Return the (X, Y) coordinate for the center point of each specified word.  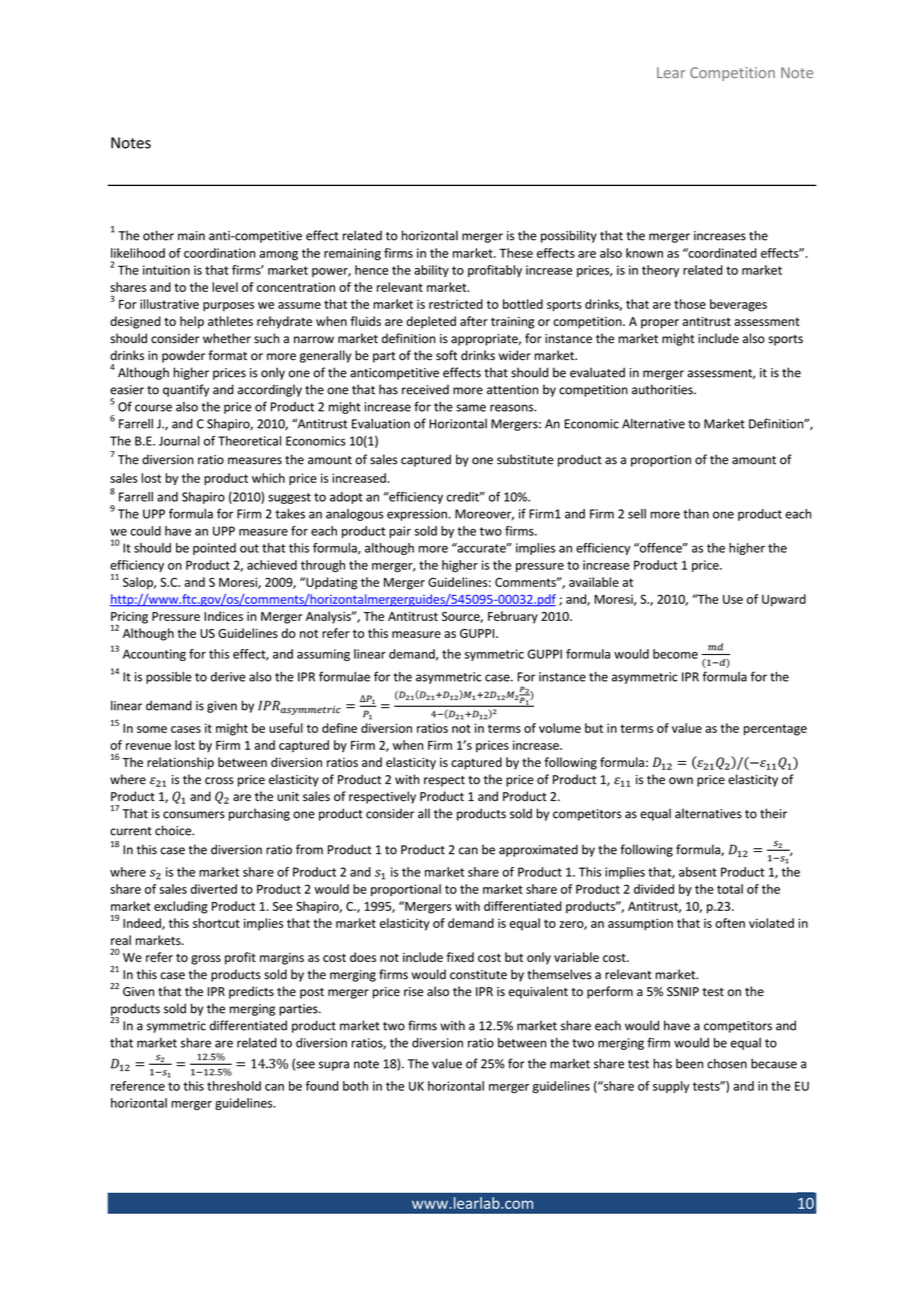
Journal (179, 441)
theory (660, 271)
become (675, 654)
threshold (234, 1086)
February (513, 617)
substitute (525, 459)
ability (431, 271)
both (355, 1086)
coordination (219, 253)
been (689, 1063)
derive (228, 677)
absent (698, 872)
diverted (213, 889)
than (696, 514)
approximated (538, 850)
